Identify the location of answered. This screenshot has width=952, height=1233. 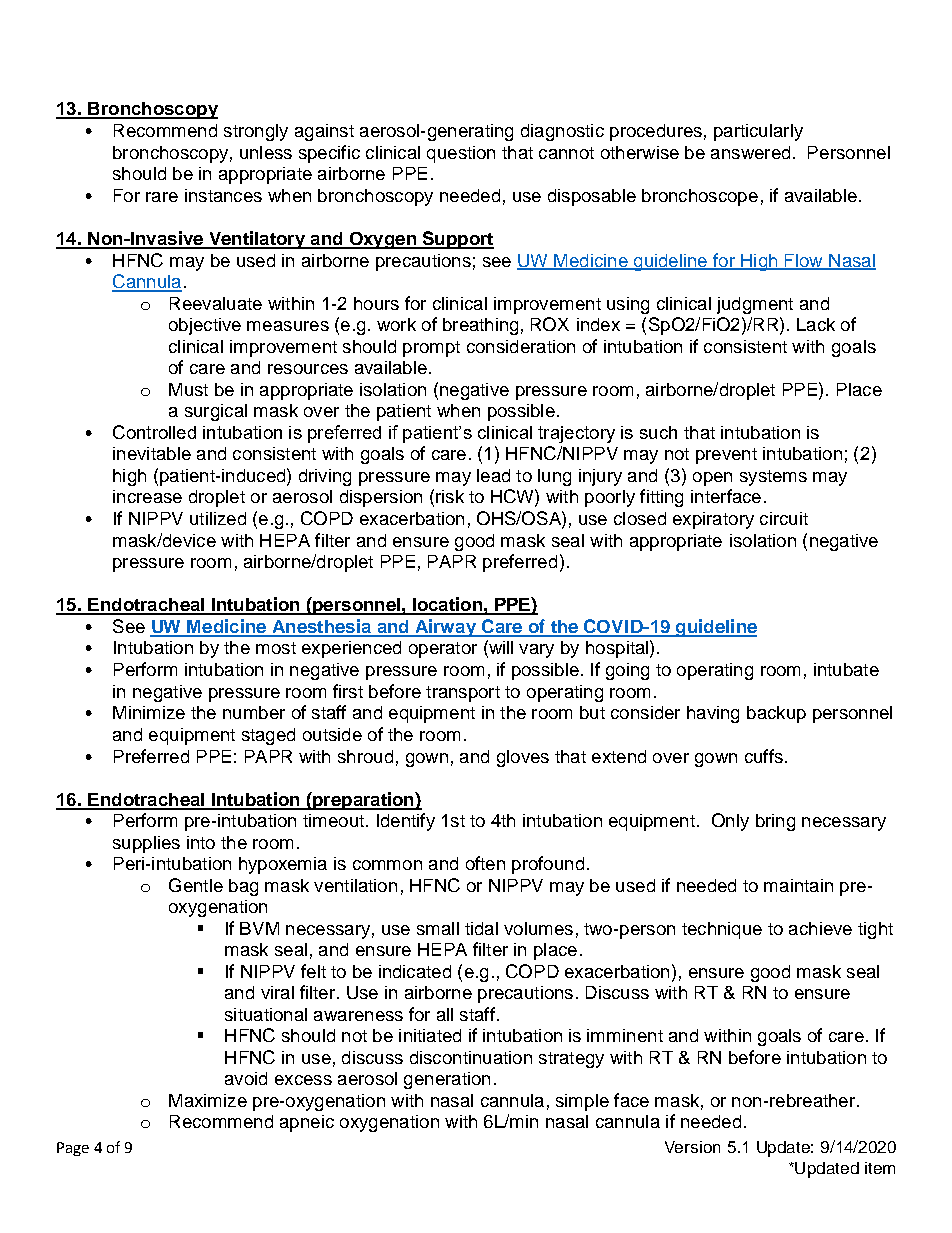
(750, 152).
